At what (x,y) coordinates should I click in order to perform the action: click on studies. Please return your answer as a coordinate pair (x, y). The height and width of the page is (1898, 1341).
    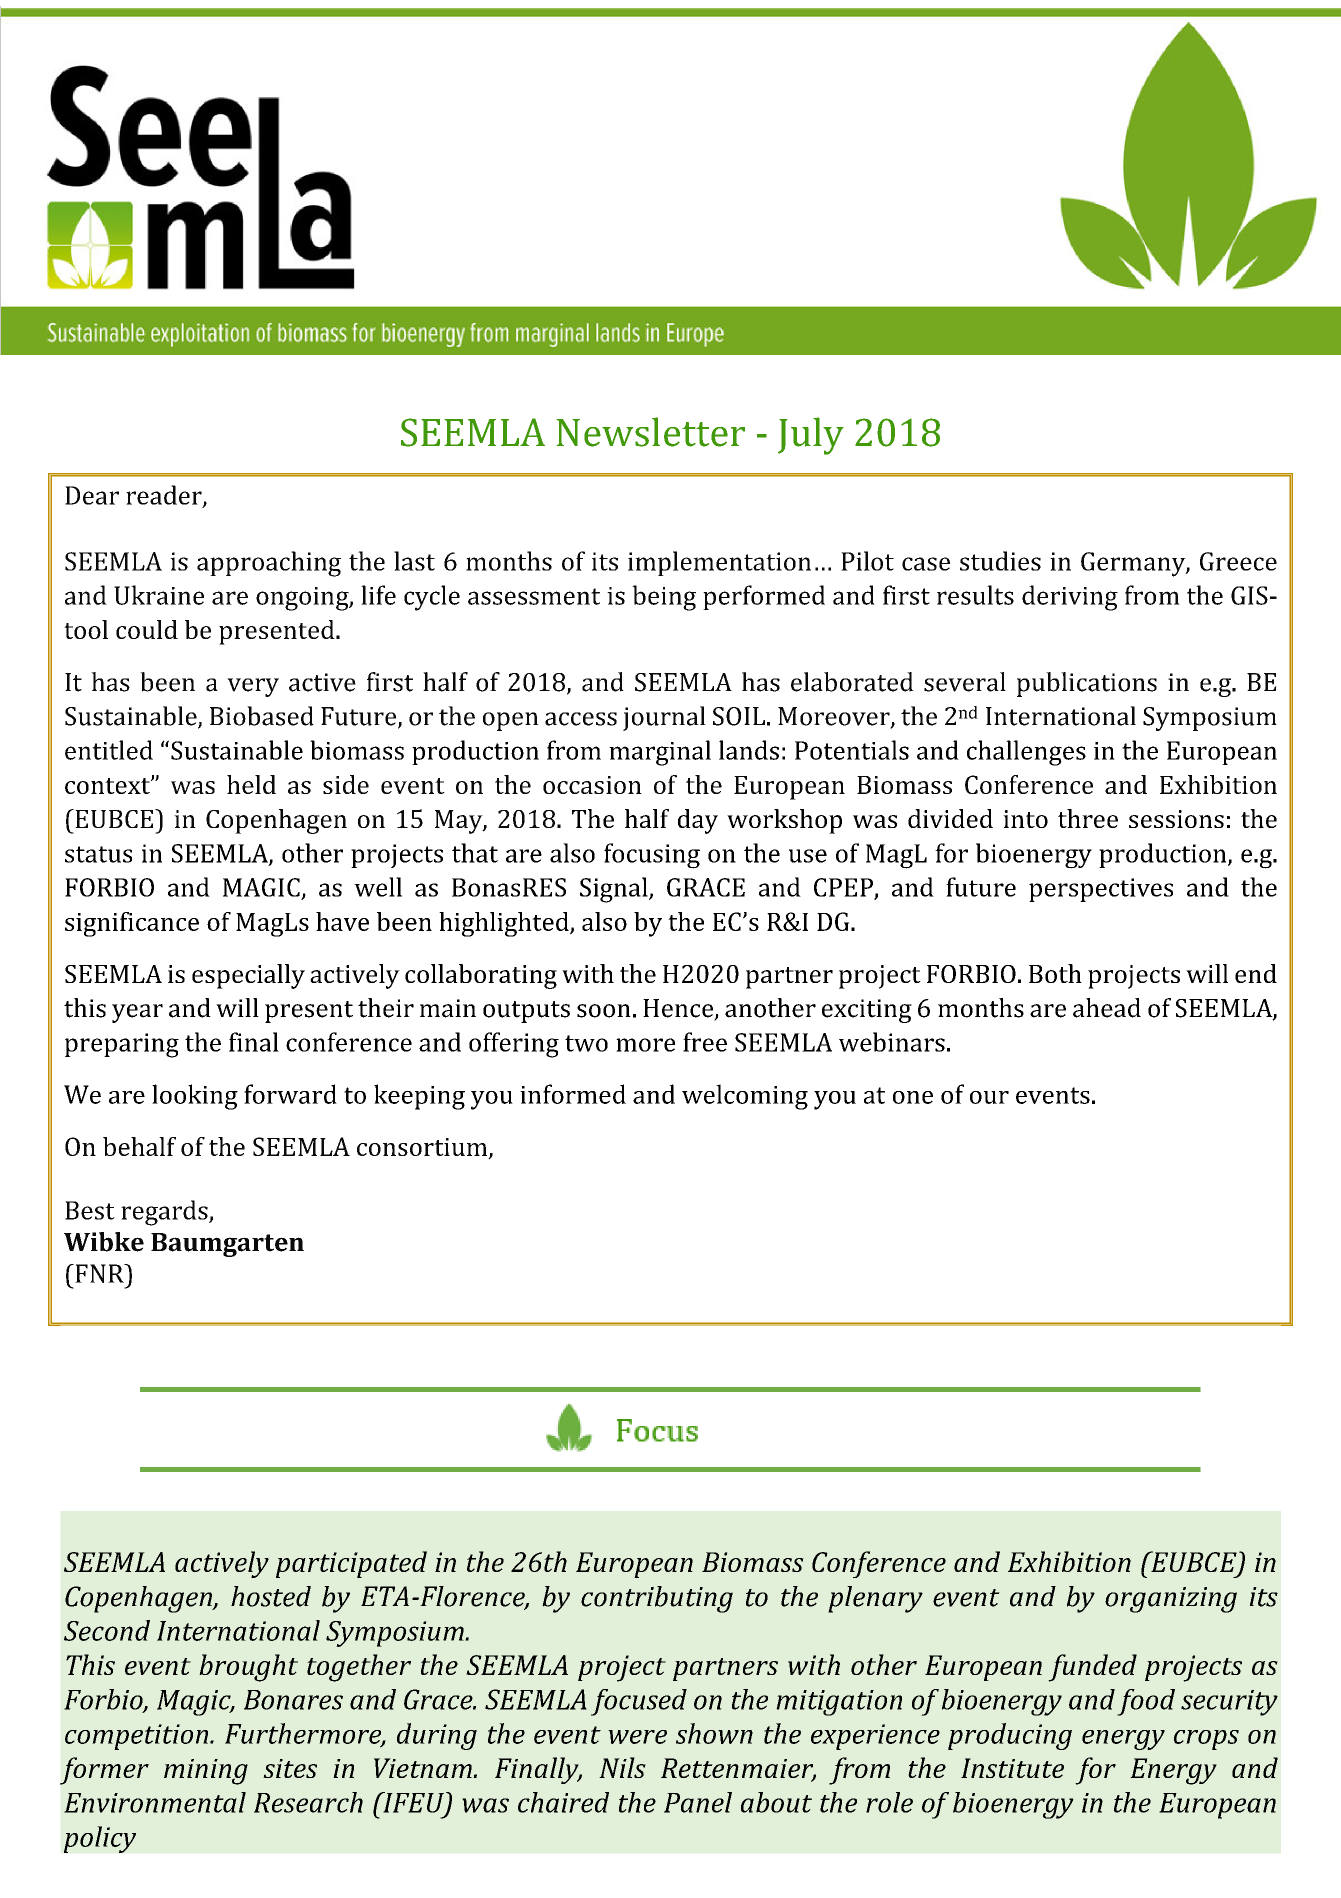
    Looking at the image, I should click on (1000, 561).
